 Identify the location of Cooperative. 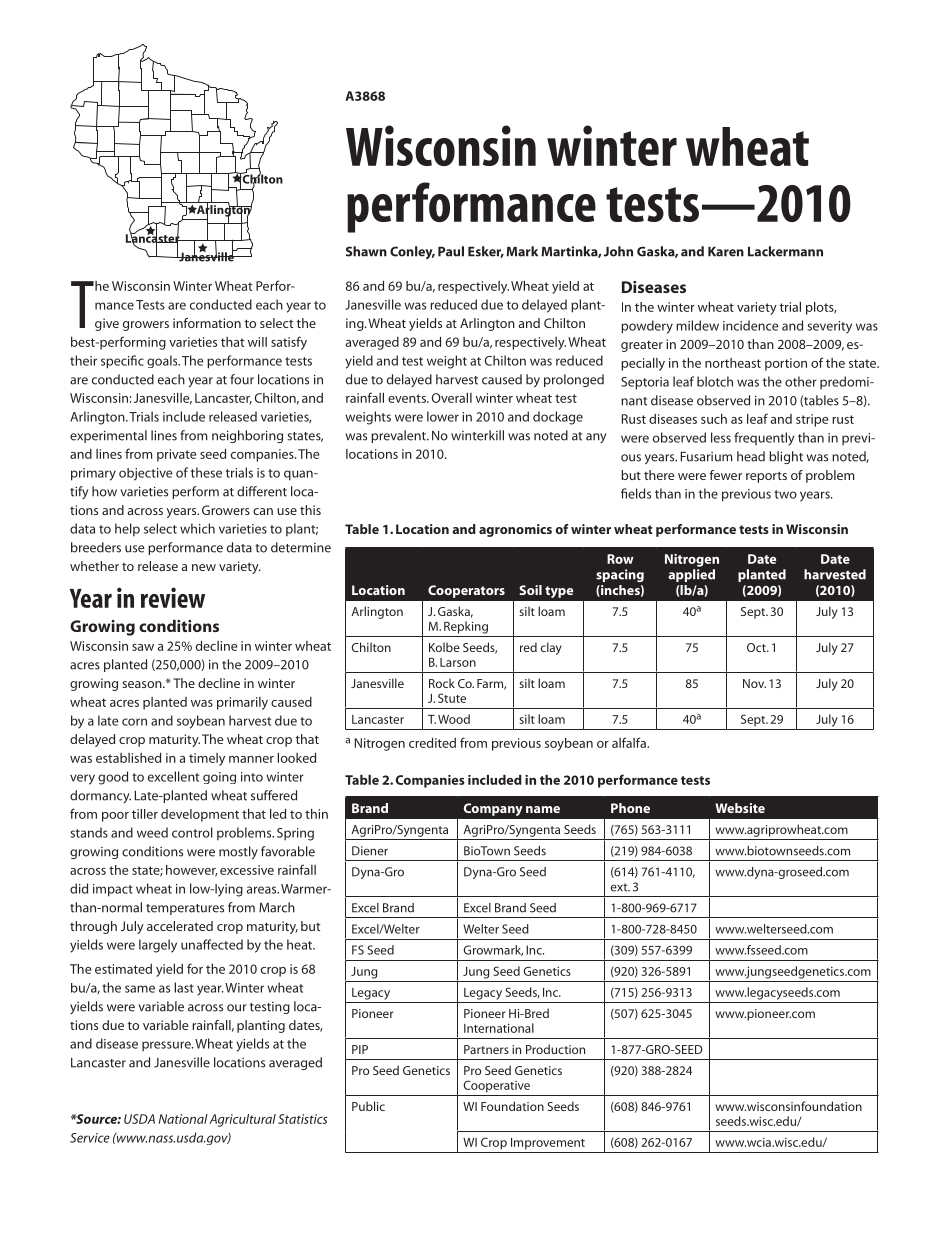
(496, 1086).
